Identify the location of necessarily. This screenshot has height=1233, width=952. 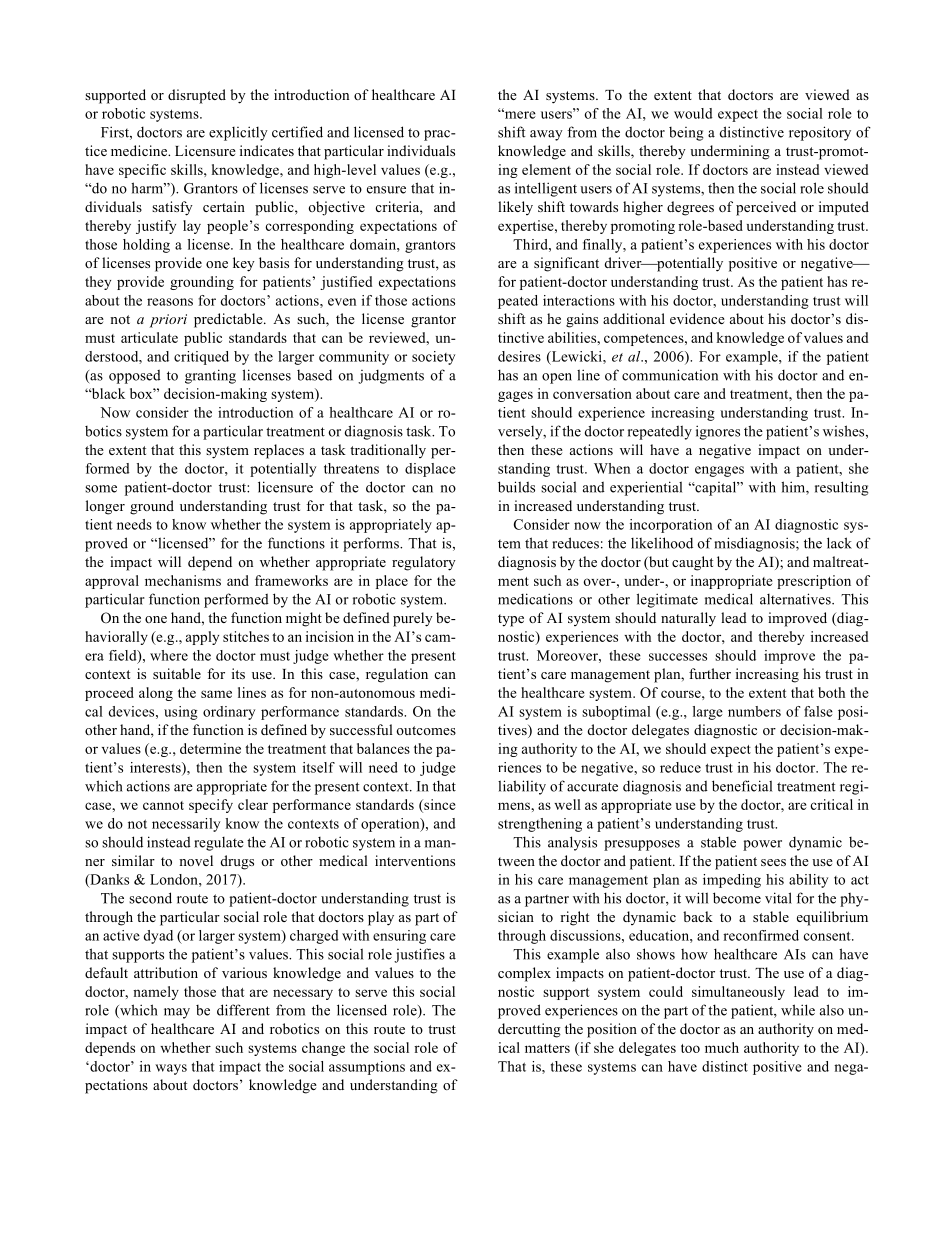
(186, 825).
